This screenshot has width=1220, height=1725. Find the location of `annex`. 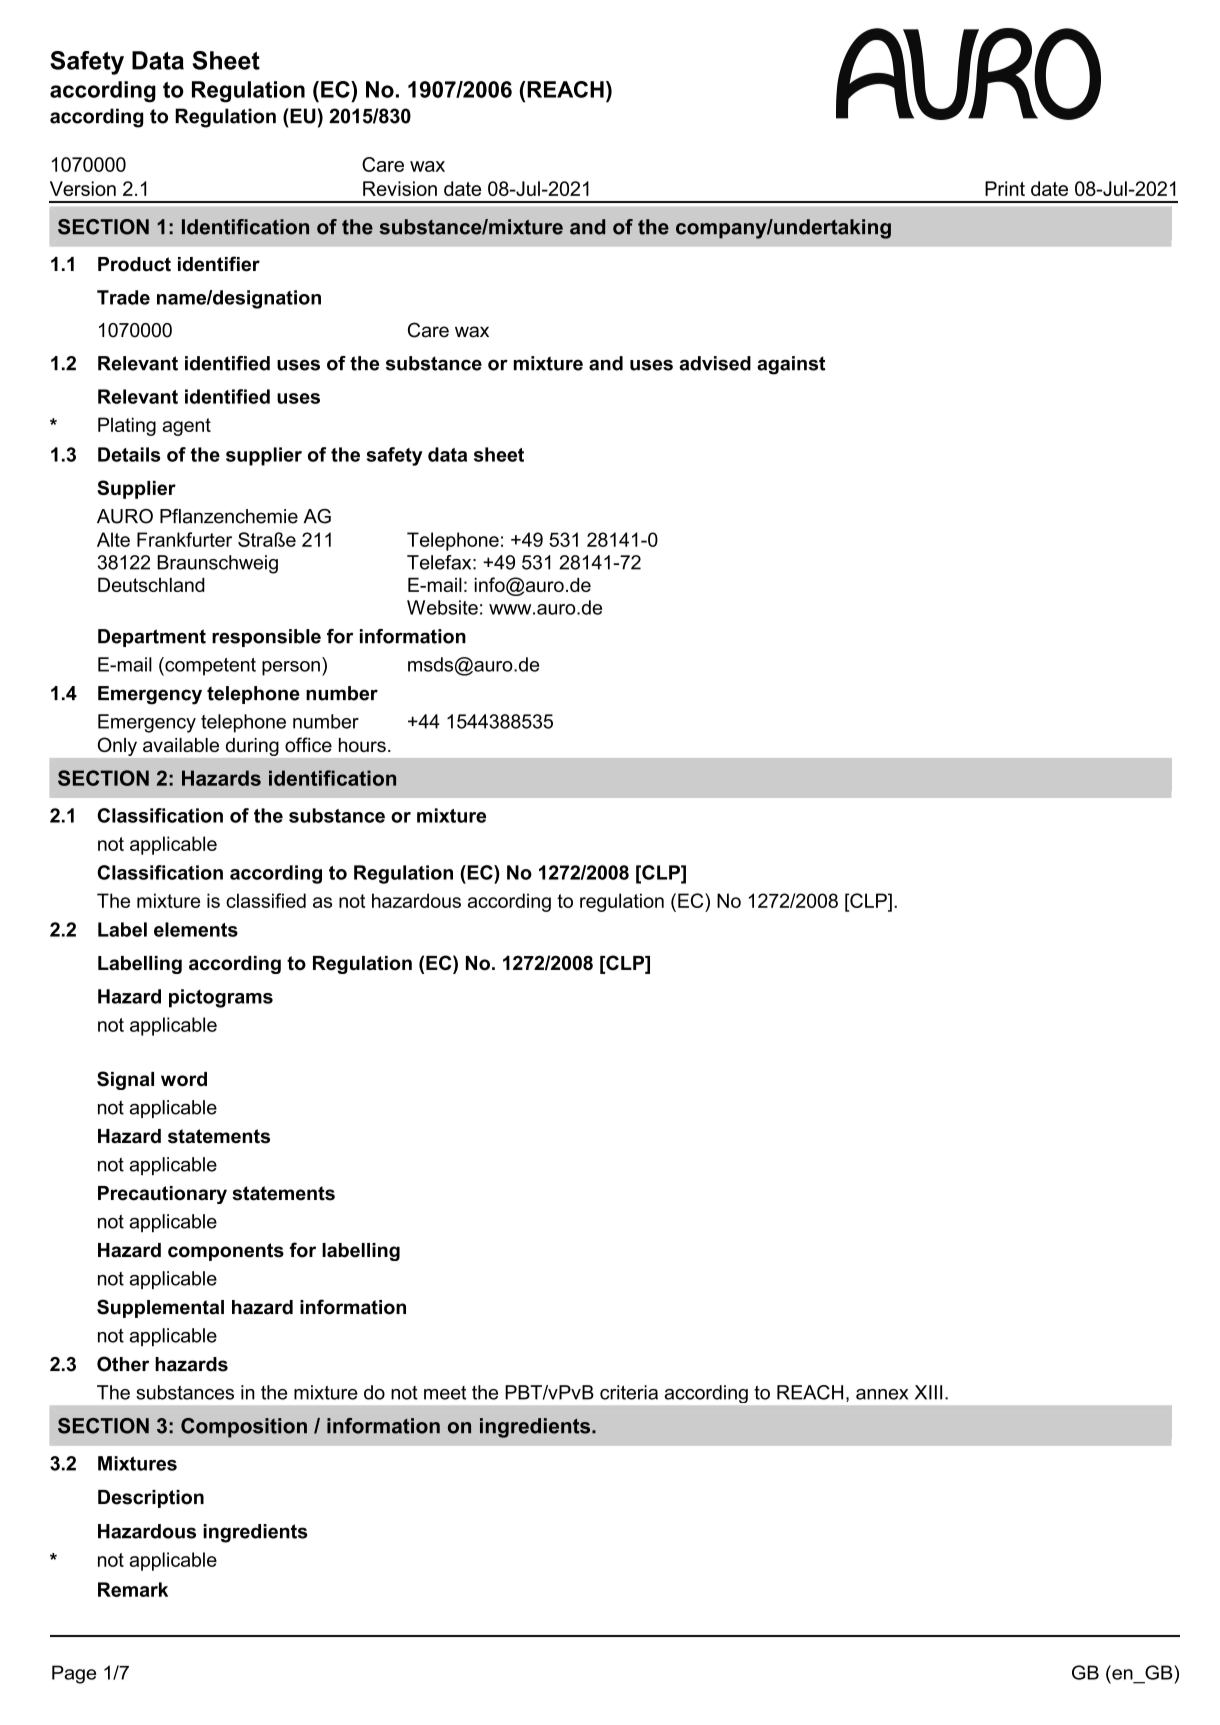

annex is located at coordinates (882, 1394).
